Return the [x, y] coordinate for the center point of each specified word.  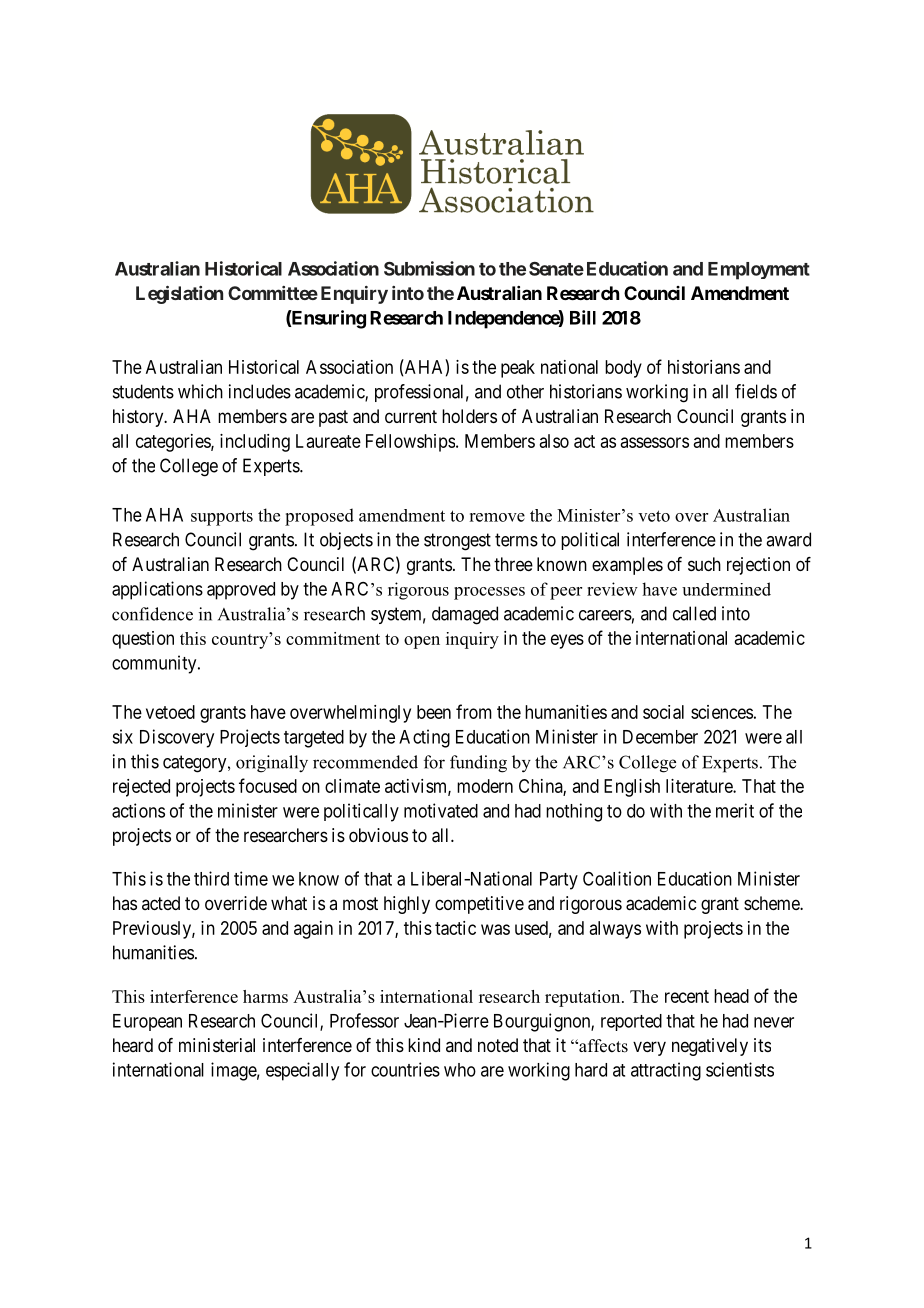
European [147, 1022]
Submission [429, 268]
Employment [759, 271]
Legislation [179, 295]
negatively [710, 1047]
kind [424, 1045]
